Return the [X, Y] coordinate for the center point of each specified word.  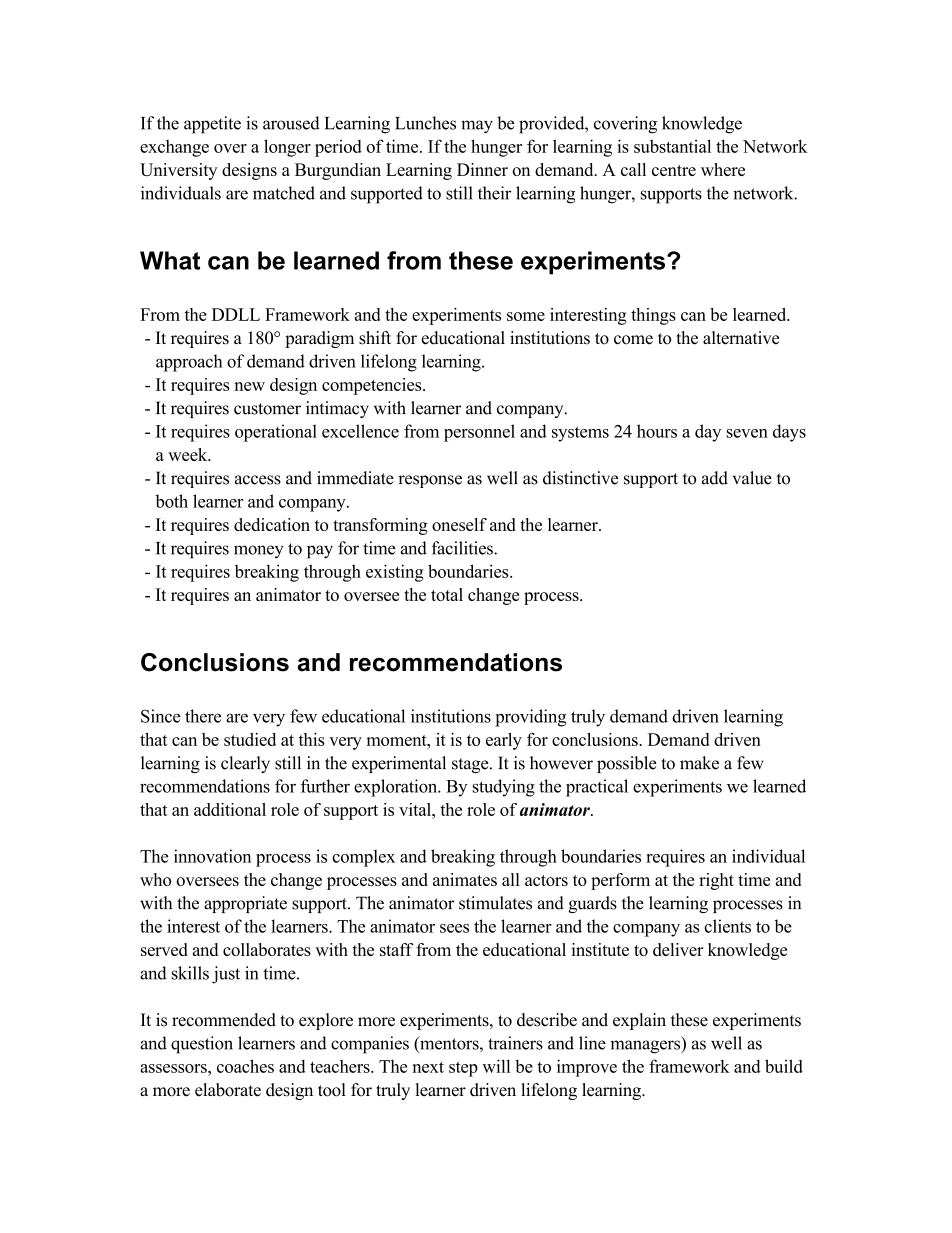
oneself [459, 524]
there [203, 716]
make [699, 763]
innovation [212, 856]
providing [530, 718]
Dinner [482, 169]
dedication [272, 524]
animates [465, 879]
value [752, 478]
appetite [212, 125]
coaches [245, 1066]
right [716, 881]
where [723, 169]
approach [189, 363]
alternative [741, 338]
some [526, 316]
